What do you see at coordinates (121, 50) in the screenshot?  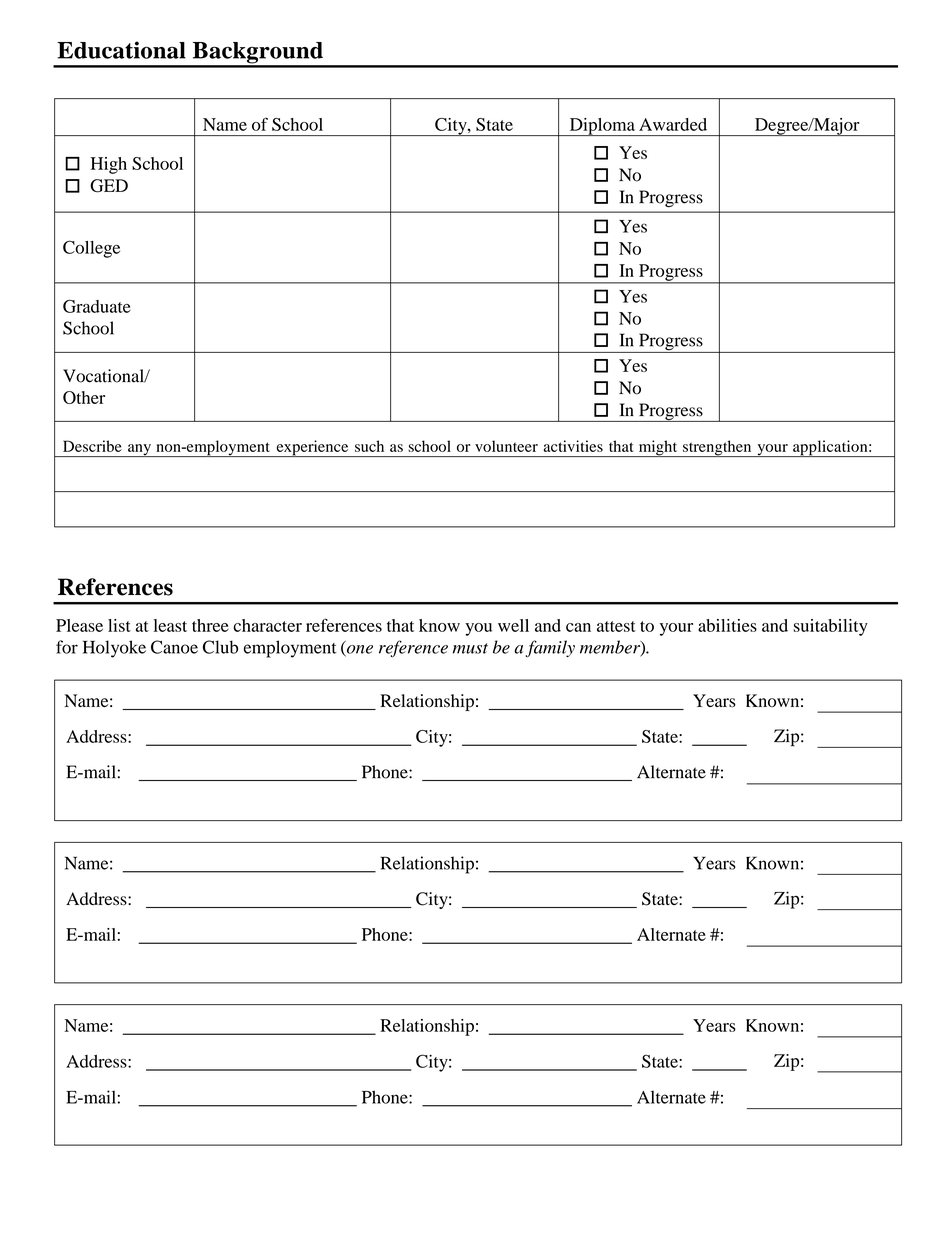 I see `Educational` at bounding box center [121, 50].
